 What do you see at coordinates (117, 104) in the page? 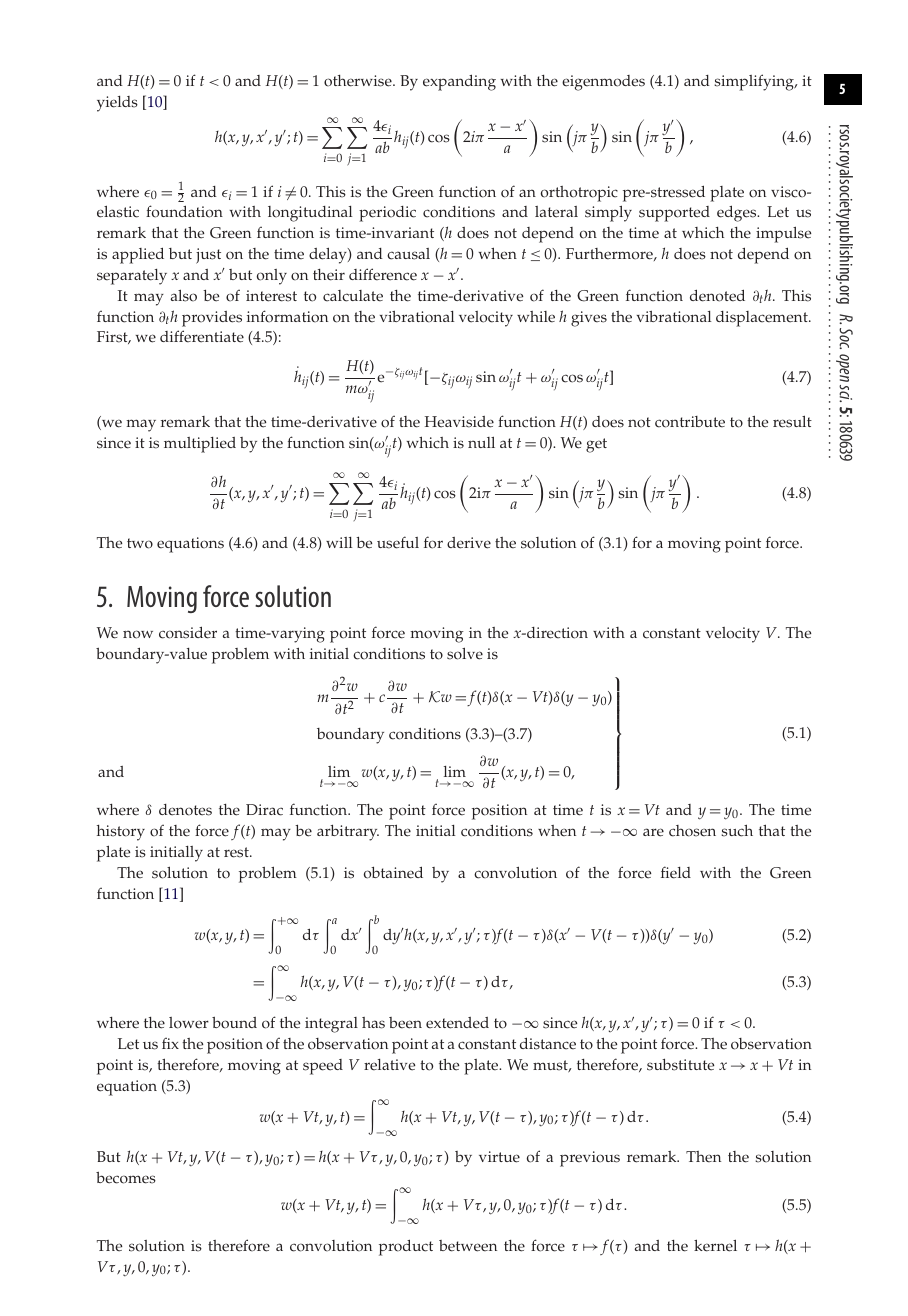
I see `yields` at bounding box center [117, 104].
